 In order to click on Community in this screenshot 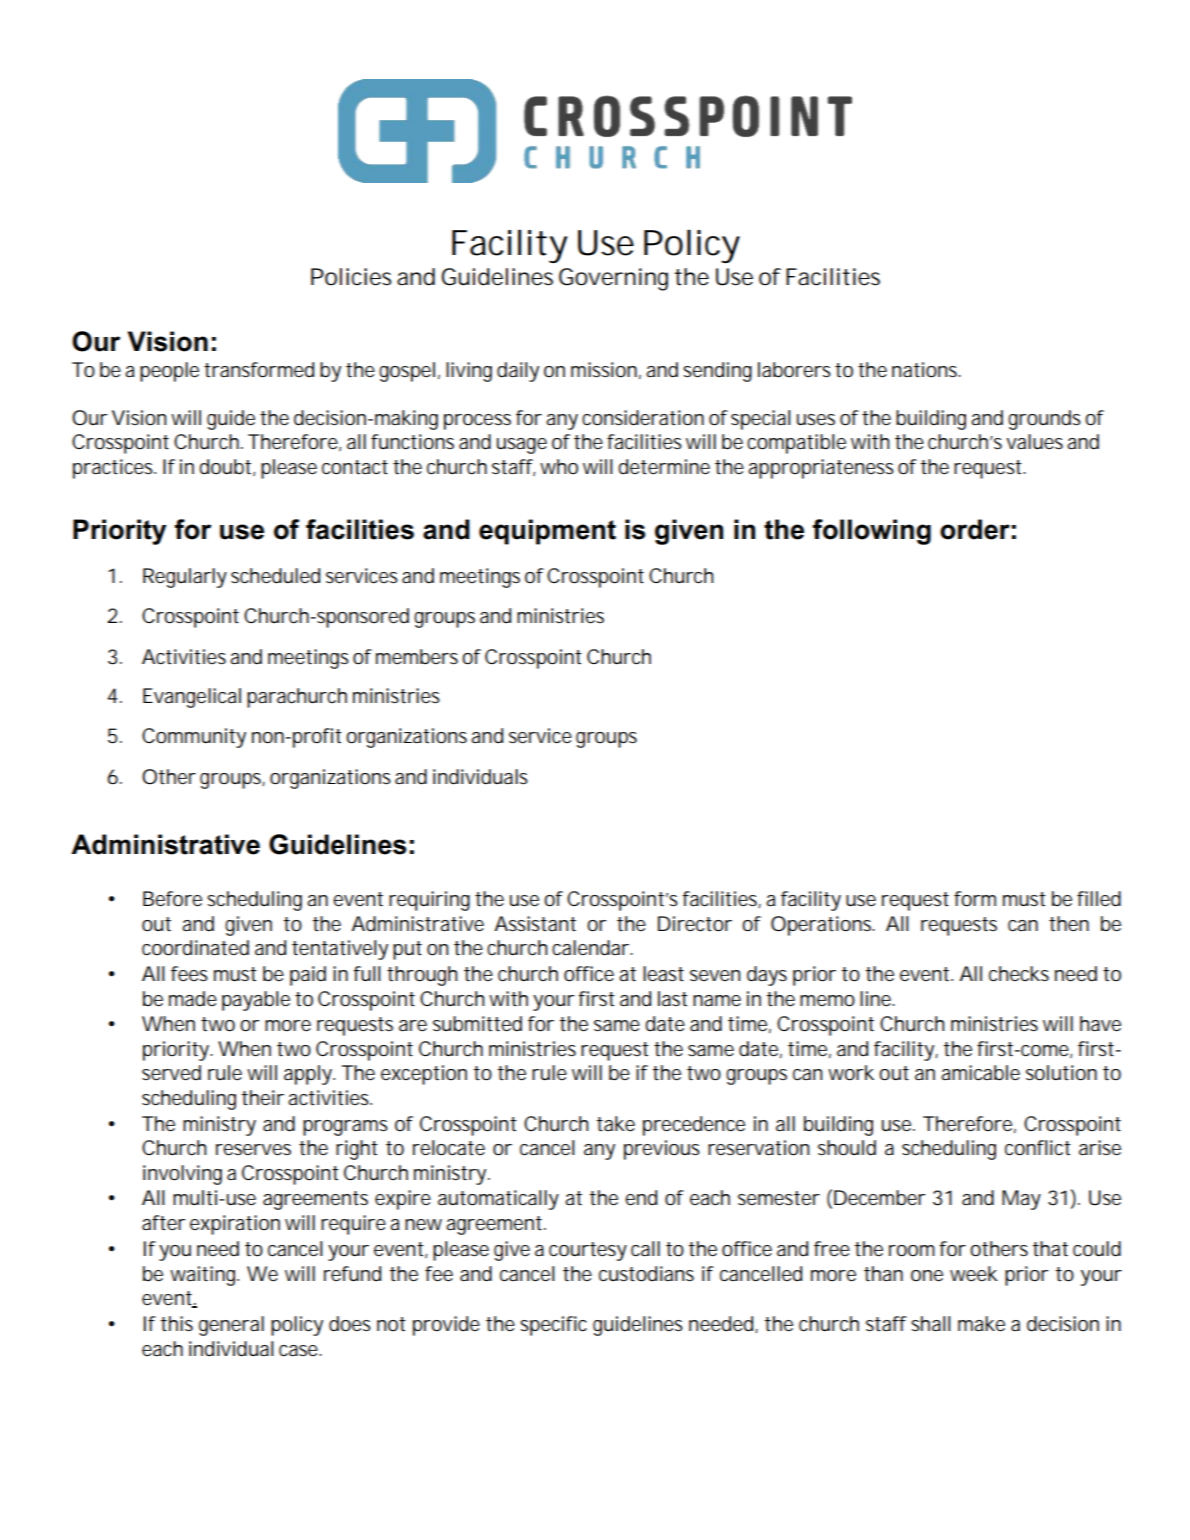, I will do `click(194, 738)`.
